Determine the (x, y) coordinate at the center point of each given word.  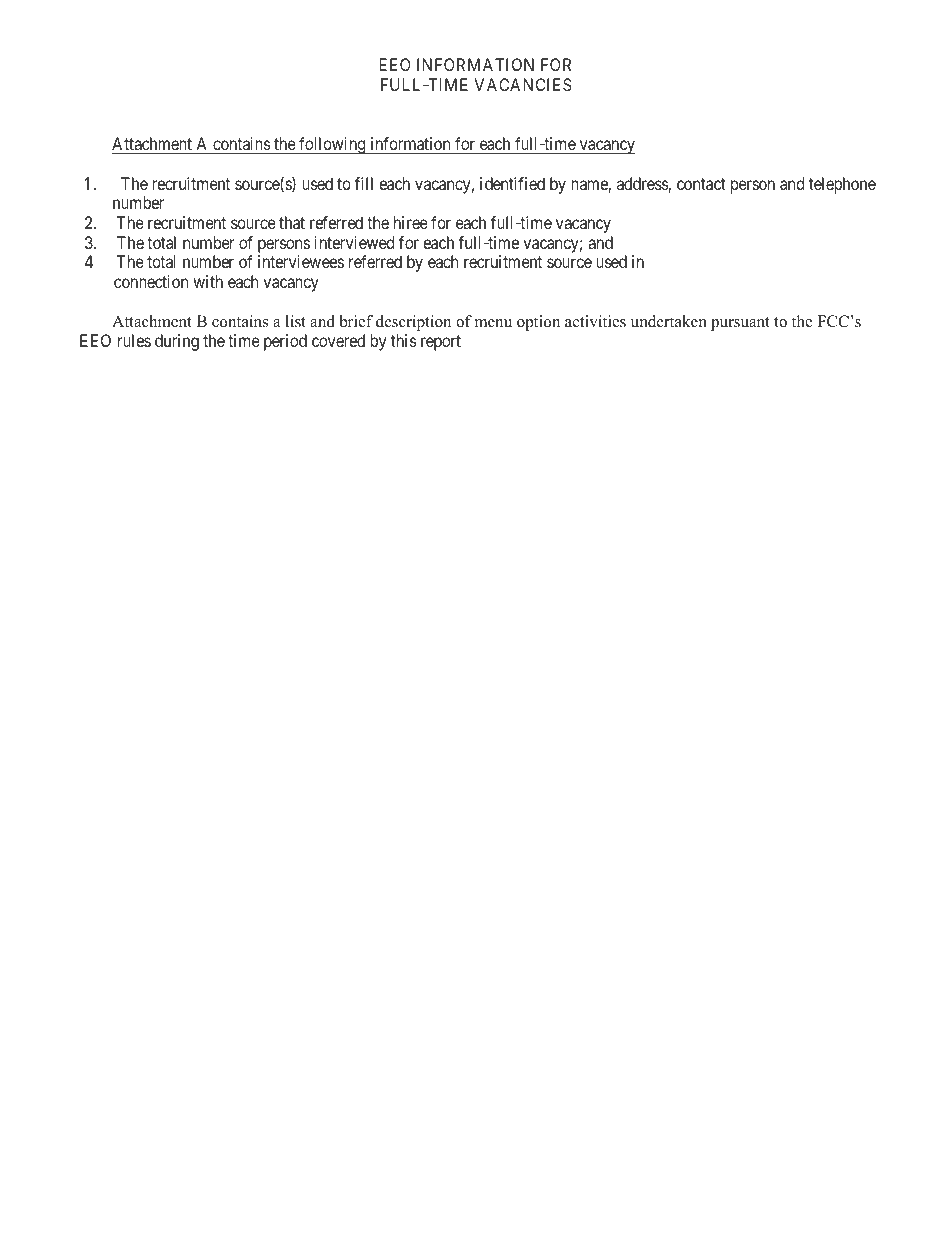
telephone (842, 185)
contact (701, 184)
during (177, 342)
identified (512, 183)
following (332, 145)
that (292, 222)
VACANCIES (523, 84)
